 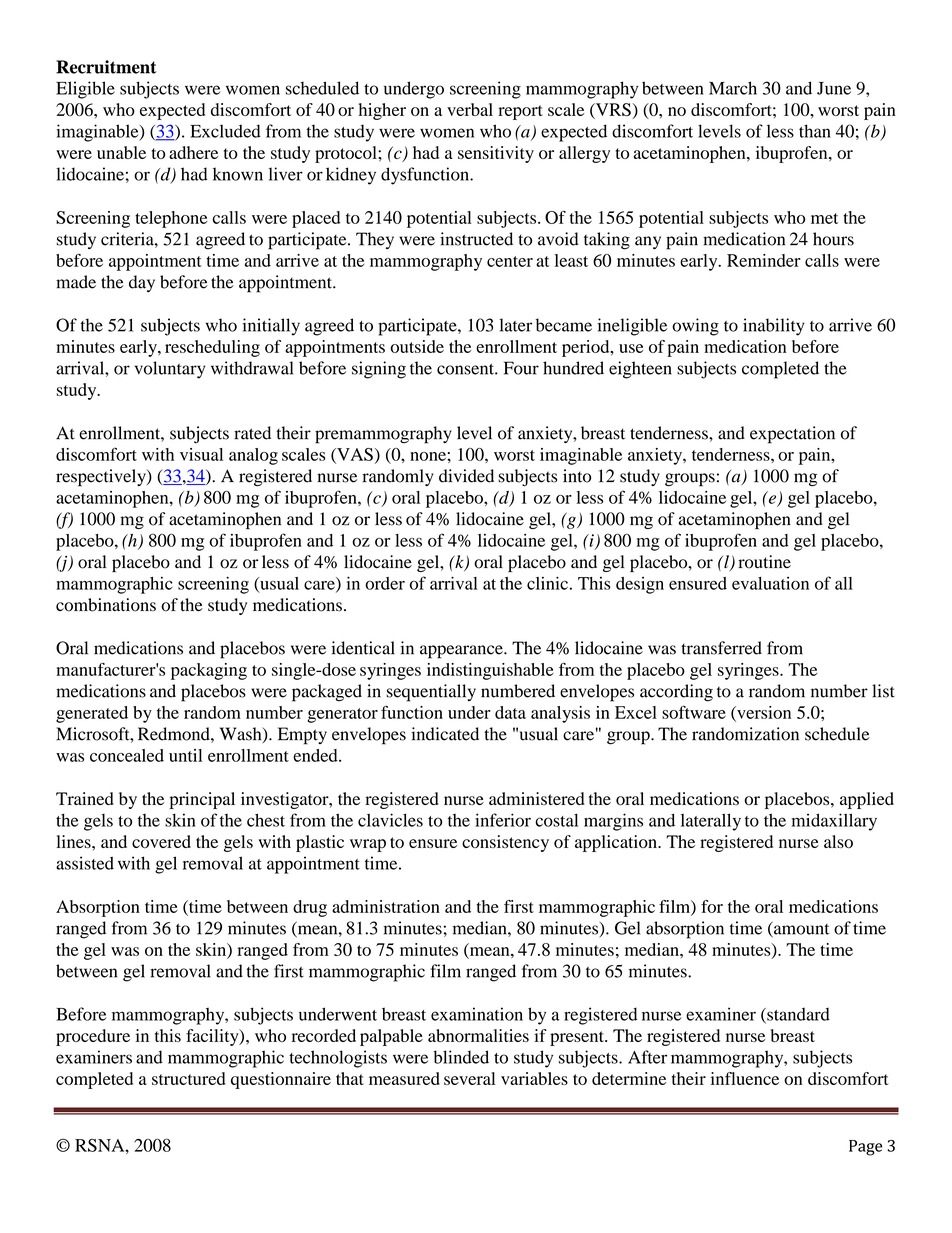 What do you see at coordinates (188, 1078) in the screenshot?
I see `structured` at bounding box center [188, 1078].
